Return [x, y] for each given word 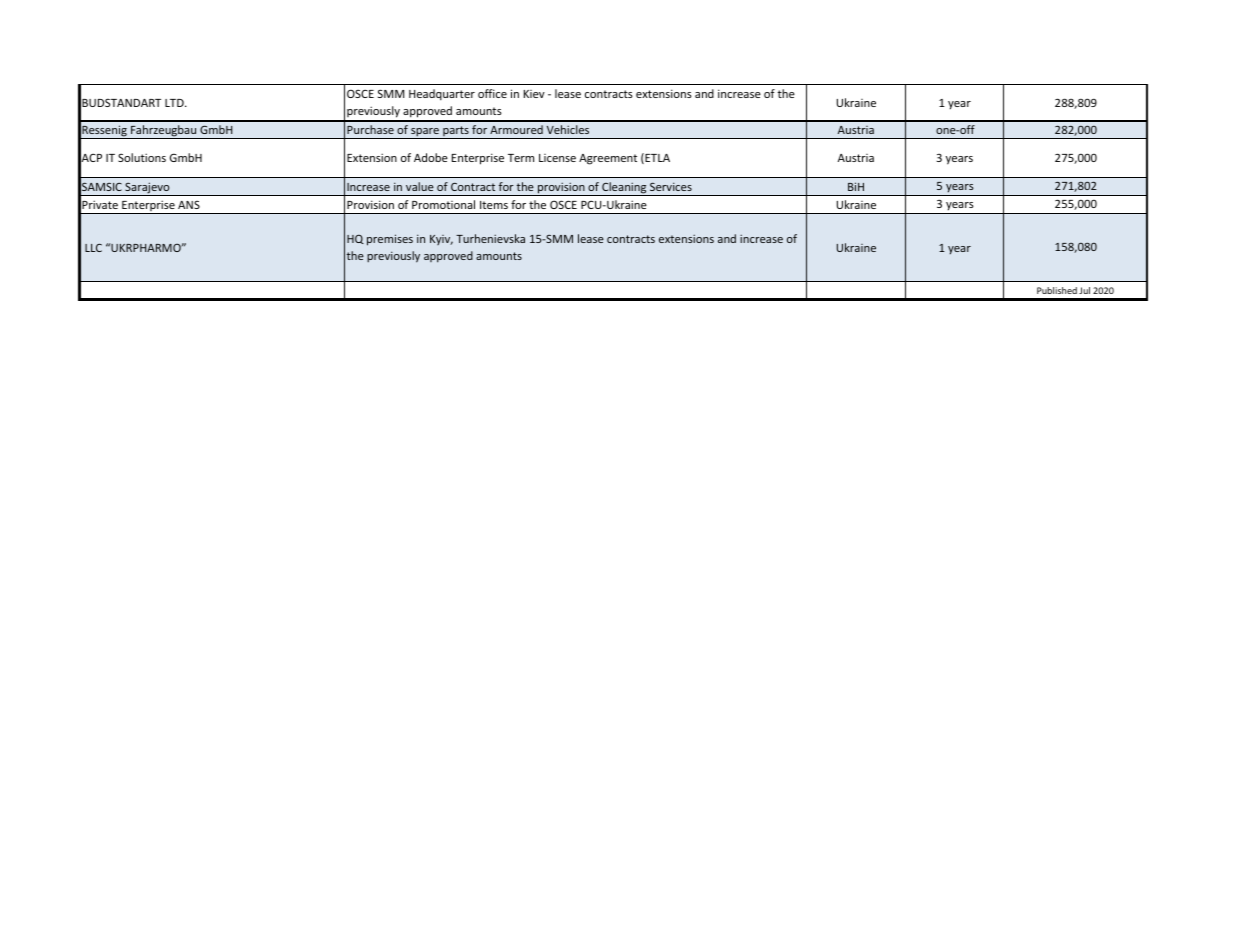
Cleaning [624, 189]
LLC [93, 248]
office [492, 93]
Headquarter [442, 95]
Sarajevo [147, 189]
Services [671, 186]
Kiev [534, 94]
